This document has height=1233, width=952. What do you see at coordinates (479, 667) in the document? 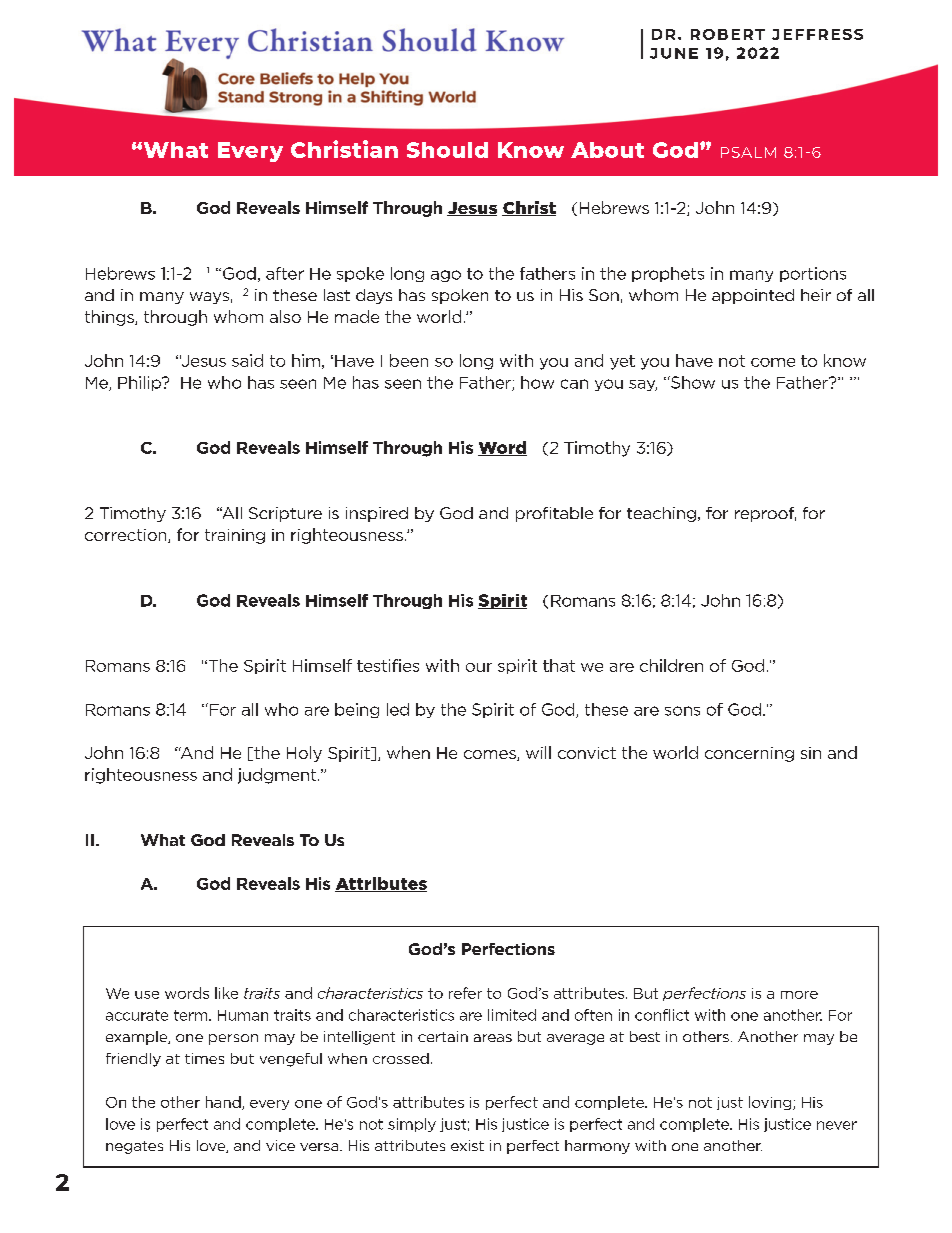
I see `our` at bounding box center [479, 667].
